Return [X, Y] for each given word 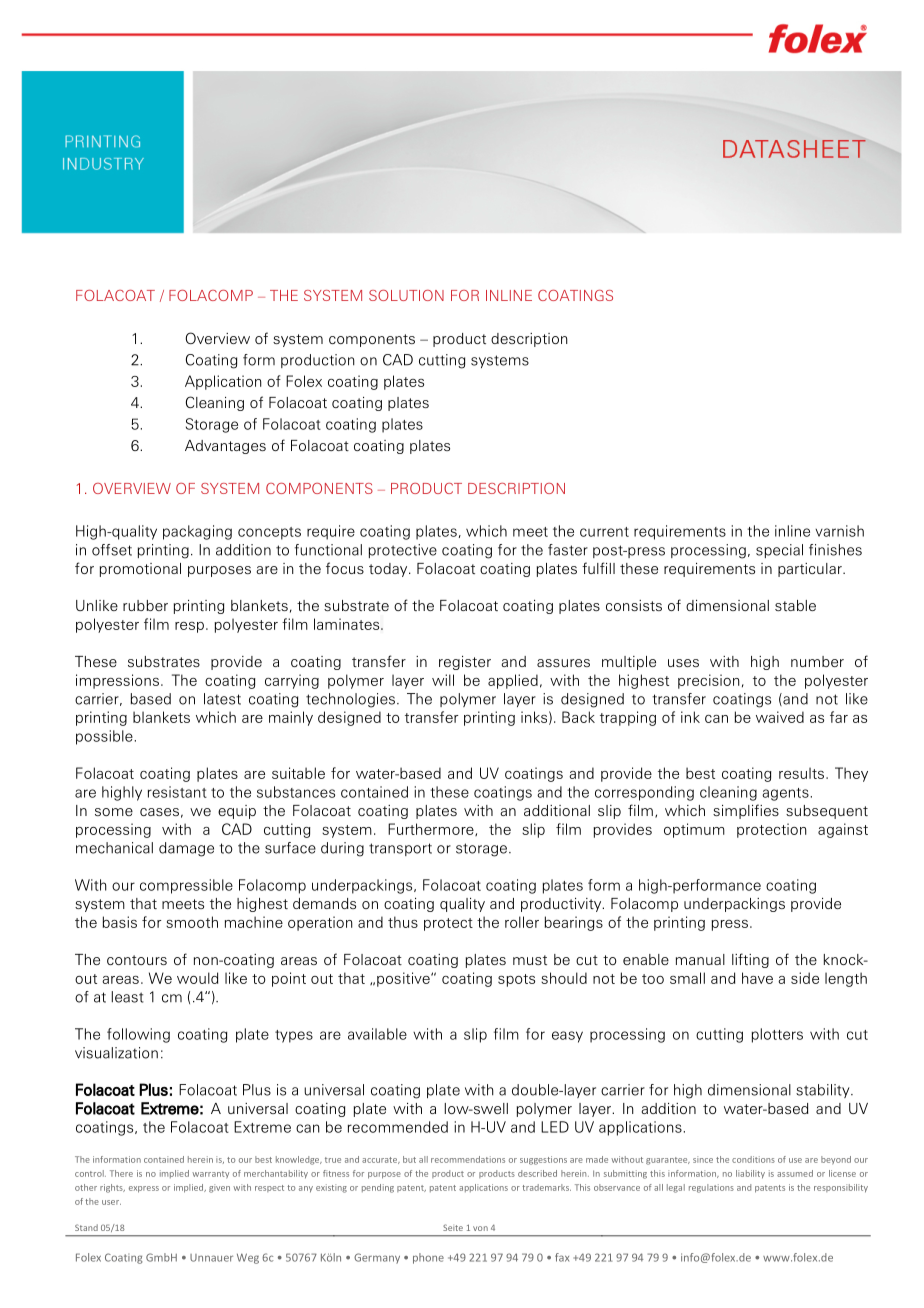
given [219, 1188]
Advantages [225, 447]
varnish [839, 531]
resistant [177, 792]
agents [785, 794]
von [480, 1228]
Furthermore [432, 829]
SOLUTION [406, 295]
